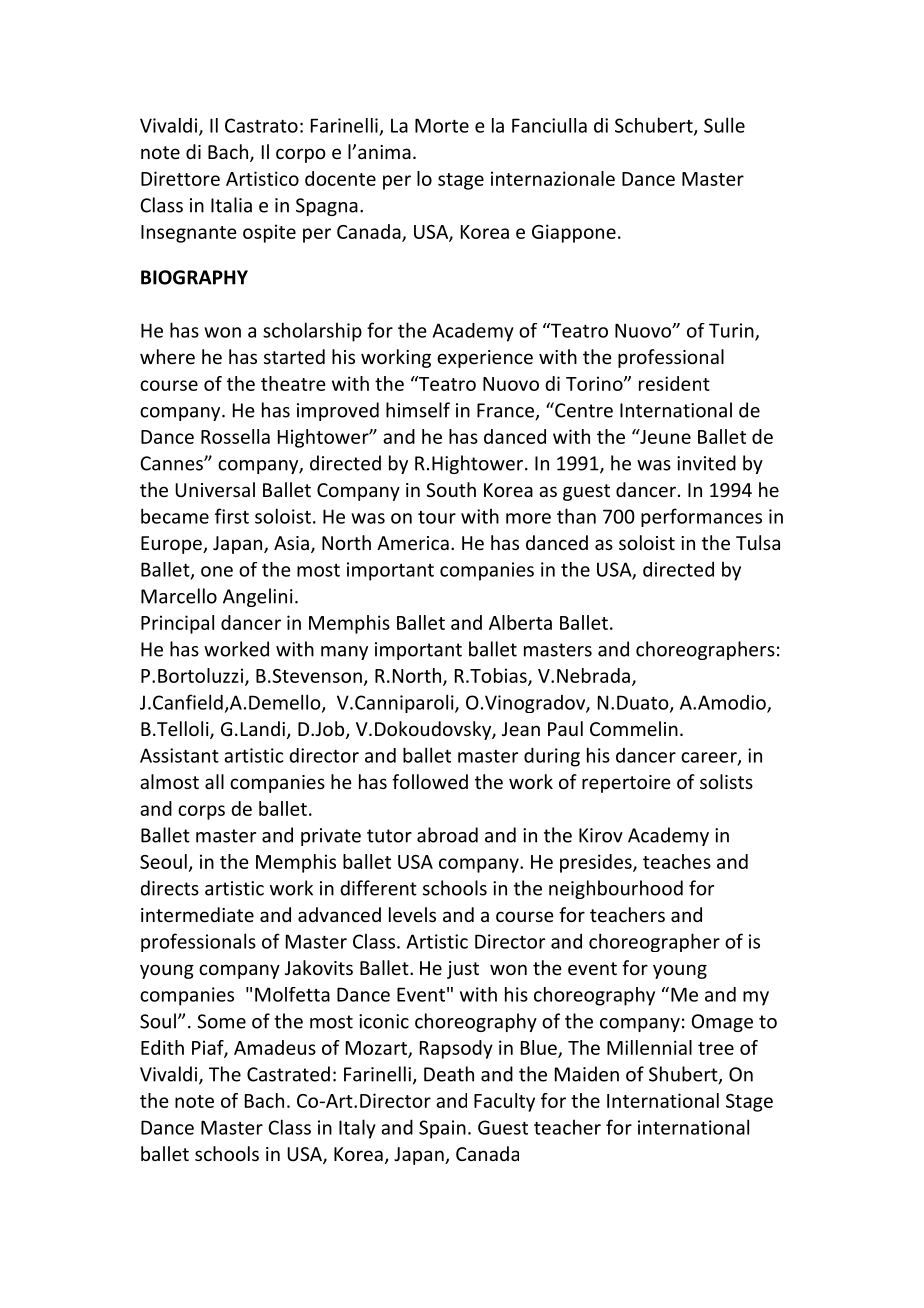 The height and width of the page is (1308, 924). What do you see at coordinates (449, 1074) in the page?
I see `Death` at bounding box center [449, 1074].
